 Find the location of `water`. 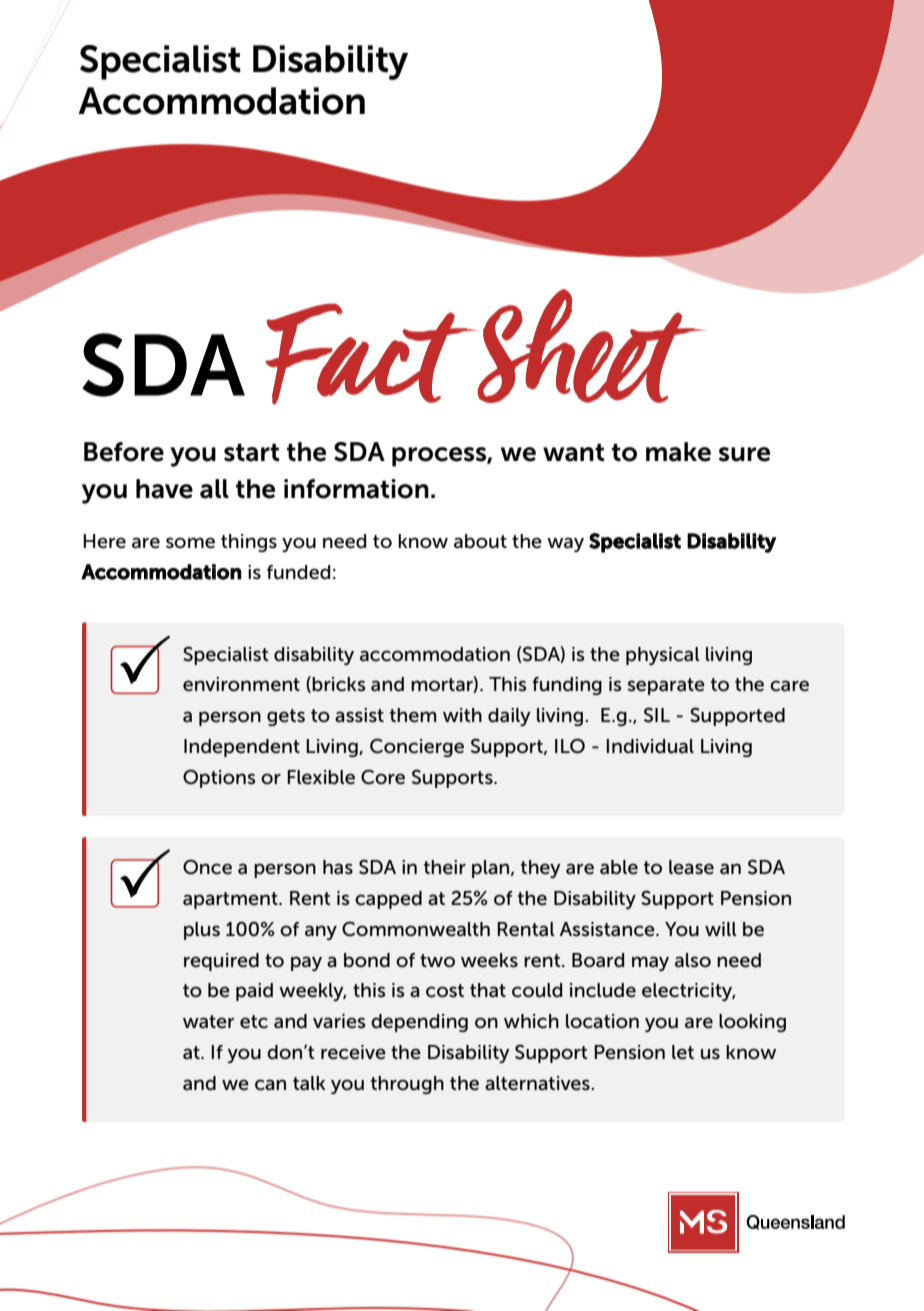

water is located at coordinates (208, 1022).
